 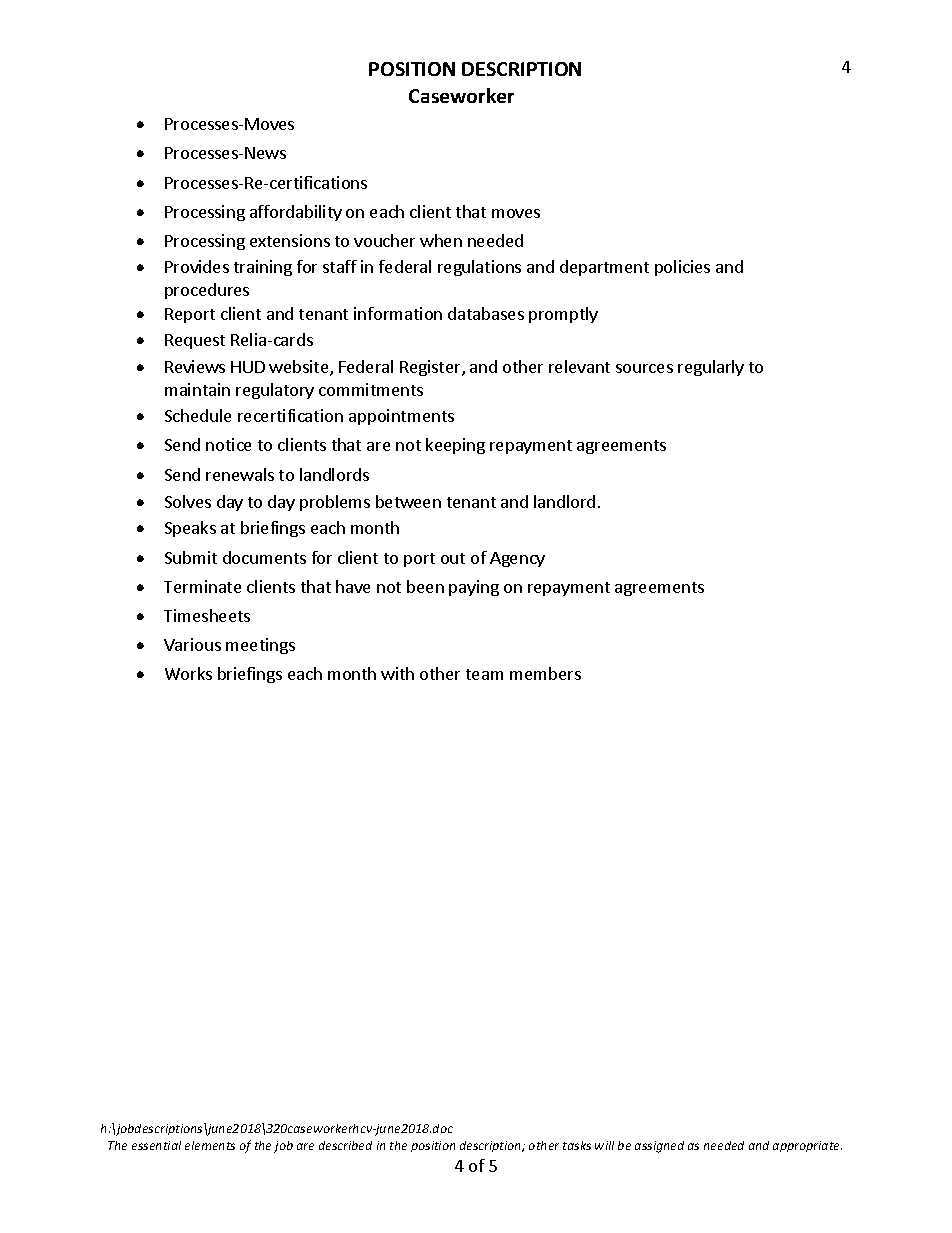 What do you see at coordinates (156, 1145) in the image?
I see `essential` at bounding box center [156, 1145].
